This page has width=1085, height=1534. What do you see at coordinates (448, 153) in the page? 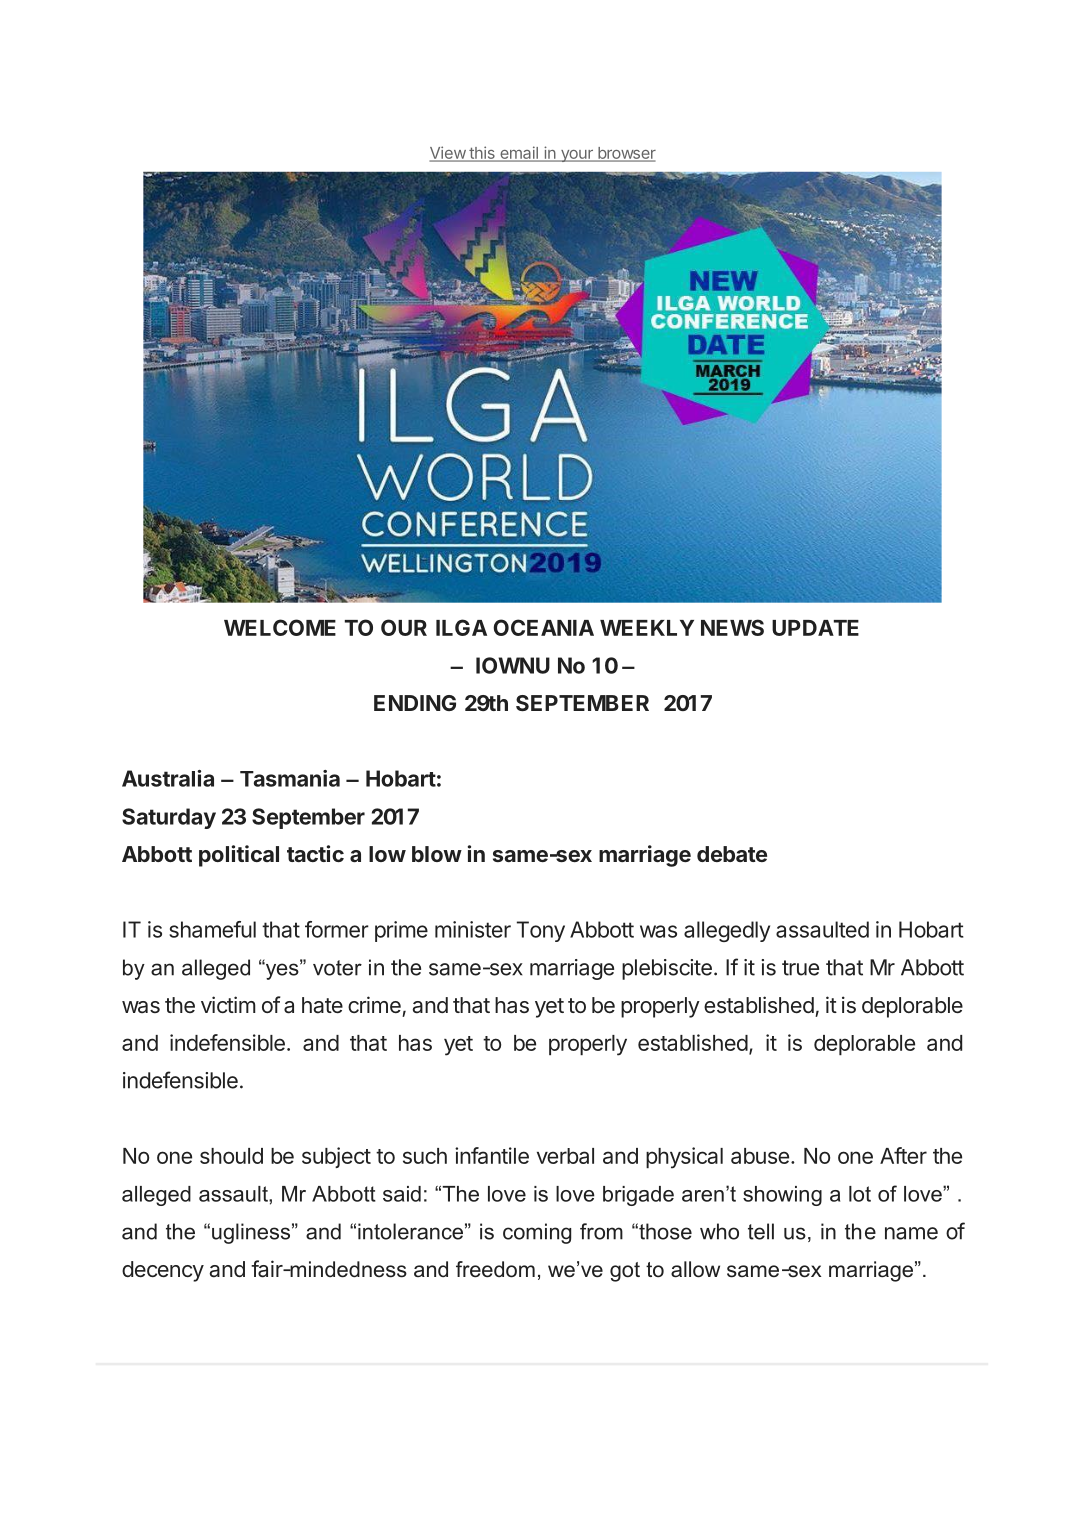
I see `View` at bounding box center [448, 153].
